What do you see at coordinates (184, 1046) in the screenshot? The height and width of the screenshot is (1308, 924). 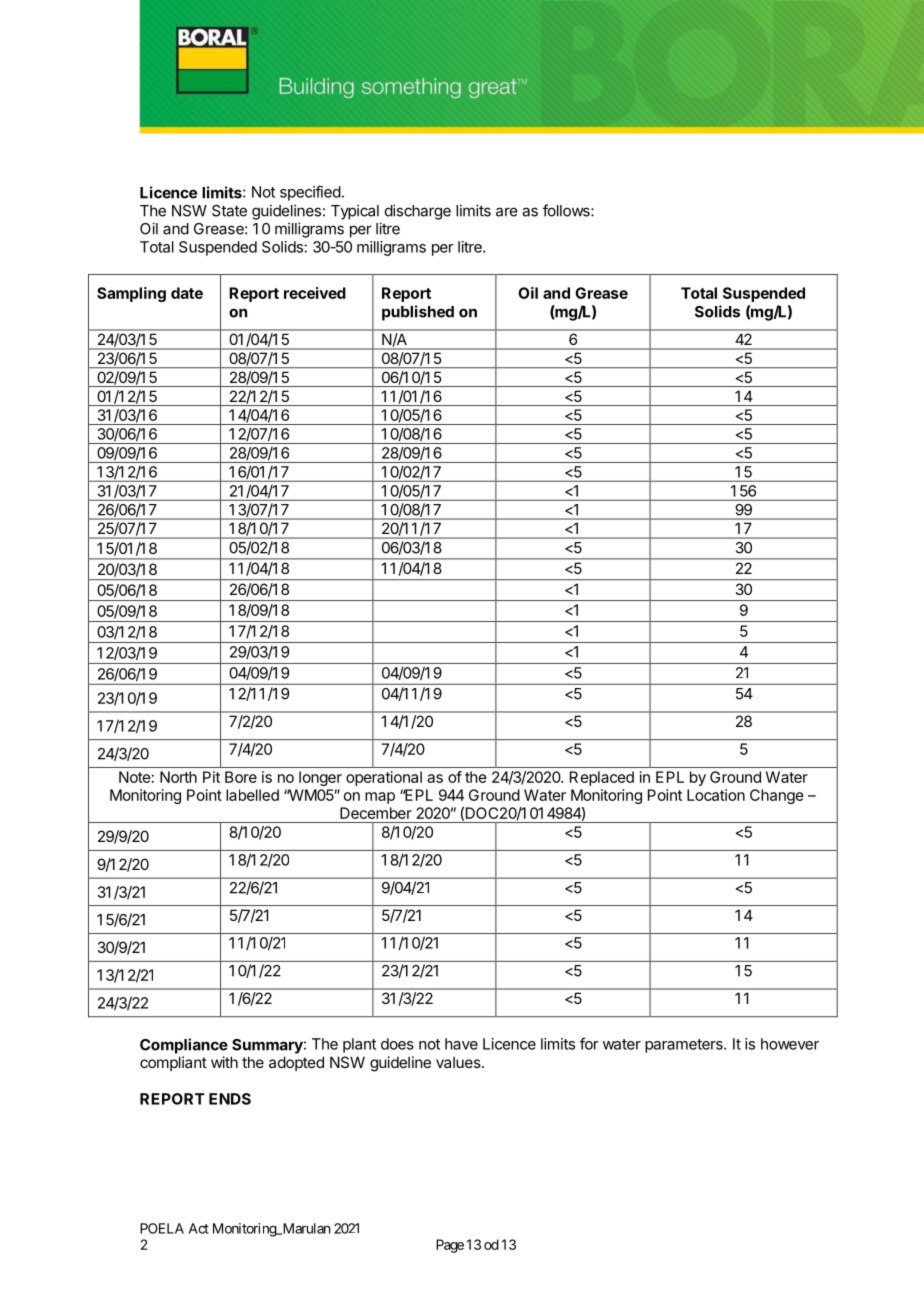 I see `Compliance` at bounding box center [184, 1046].
